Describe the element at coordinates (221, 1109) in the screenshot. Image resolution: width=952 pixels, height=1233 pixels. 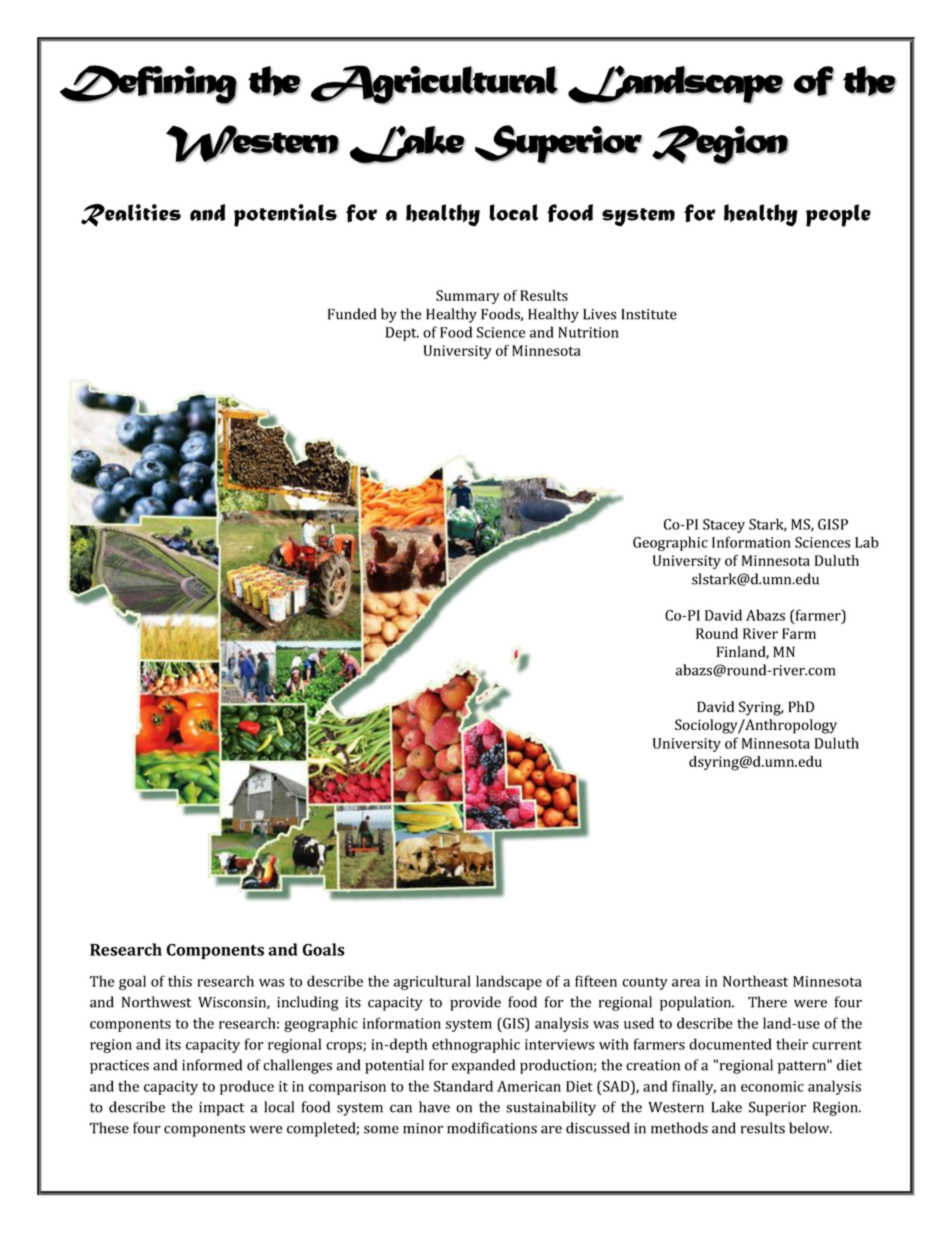
I see `impact` at that location.
